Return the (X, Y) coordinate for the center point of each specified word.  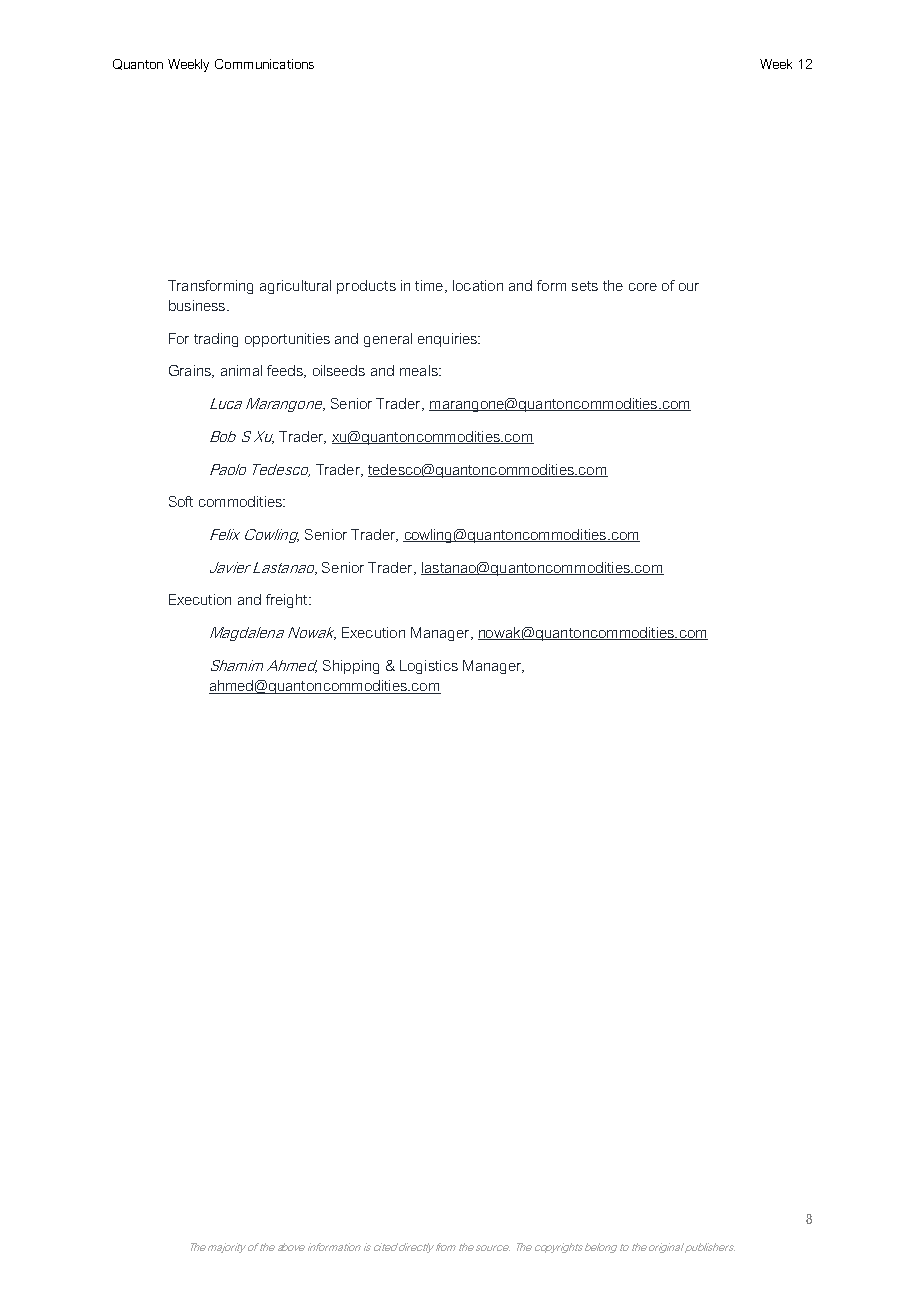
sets (585, 286)
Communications (264, 64)
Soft (181, 501)
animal (241, 370)
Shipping (351, 667)
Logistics (429, 667)
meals (420, 370)
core (643, 287)
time (429, 285)
